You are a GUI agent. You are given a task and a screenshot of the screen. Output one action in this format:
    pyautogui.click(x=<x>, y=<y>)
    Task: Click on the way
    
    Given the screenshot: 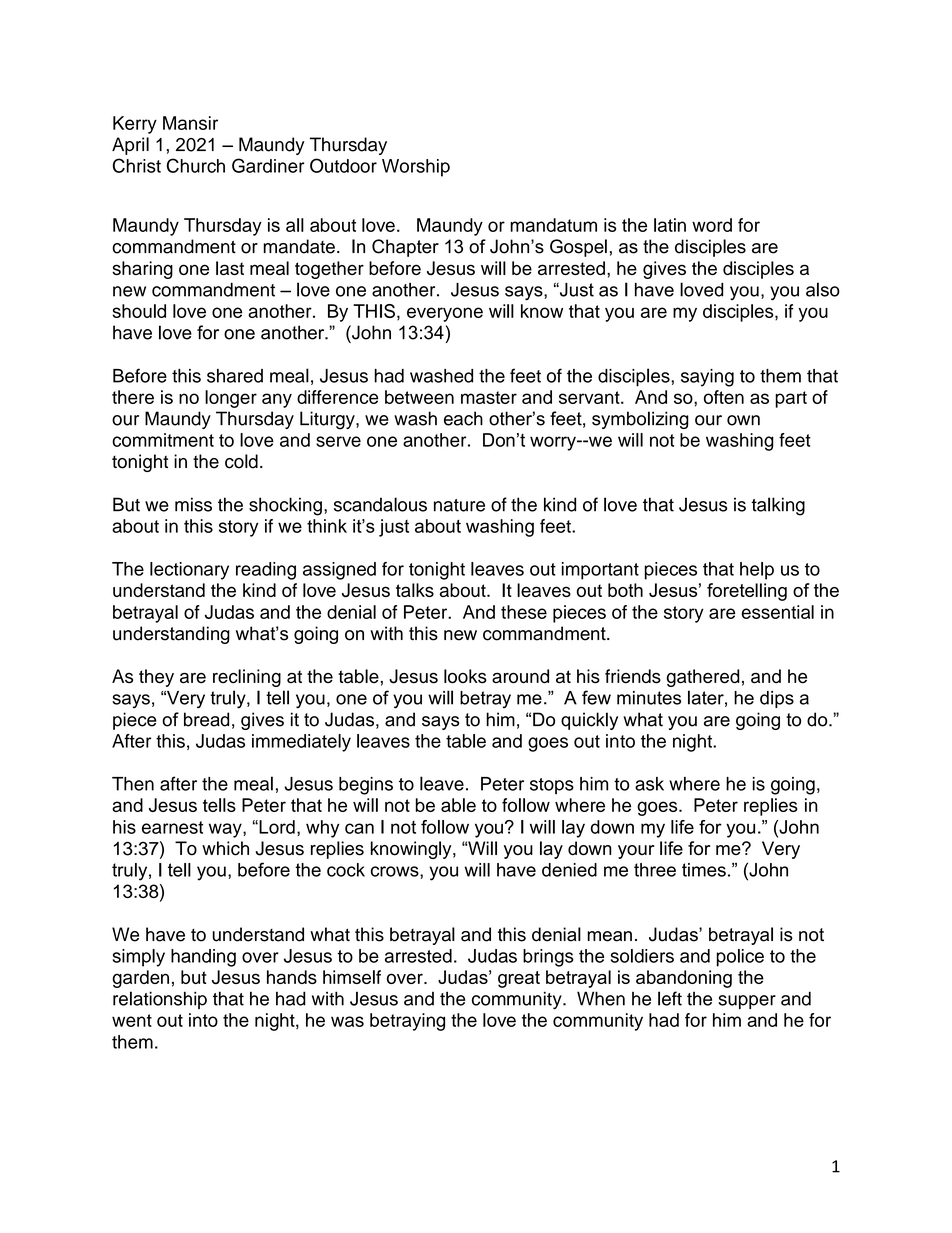 What is the action you would take?
    pyautogui.click(x=226, y=830)
